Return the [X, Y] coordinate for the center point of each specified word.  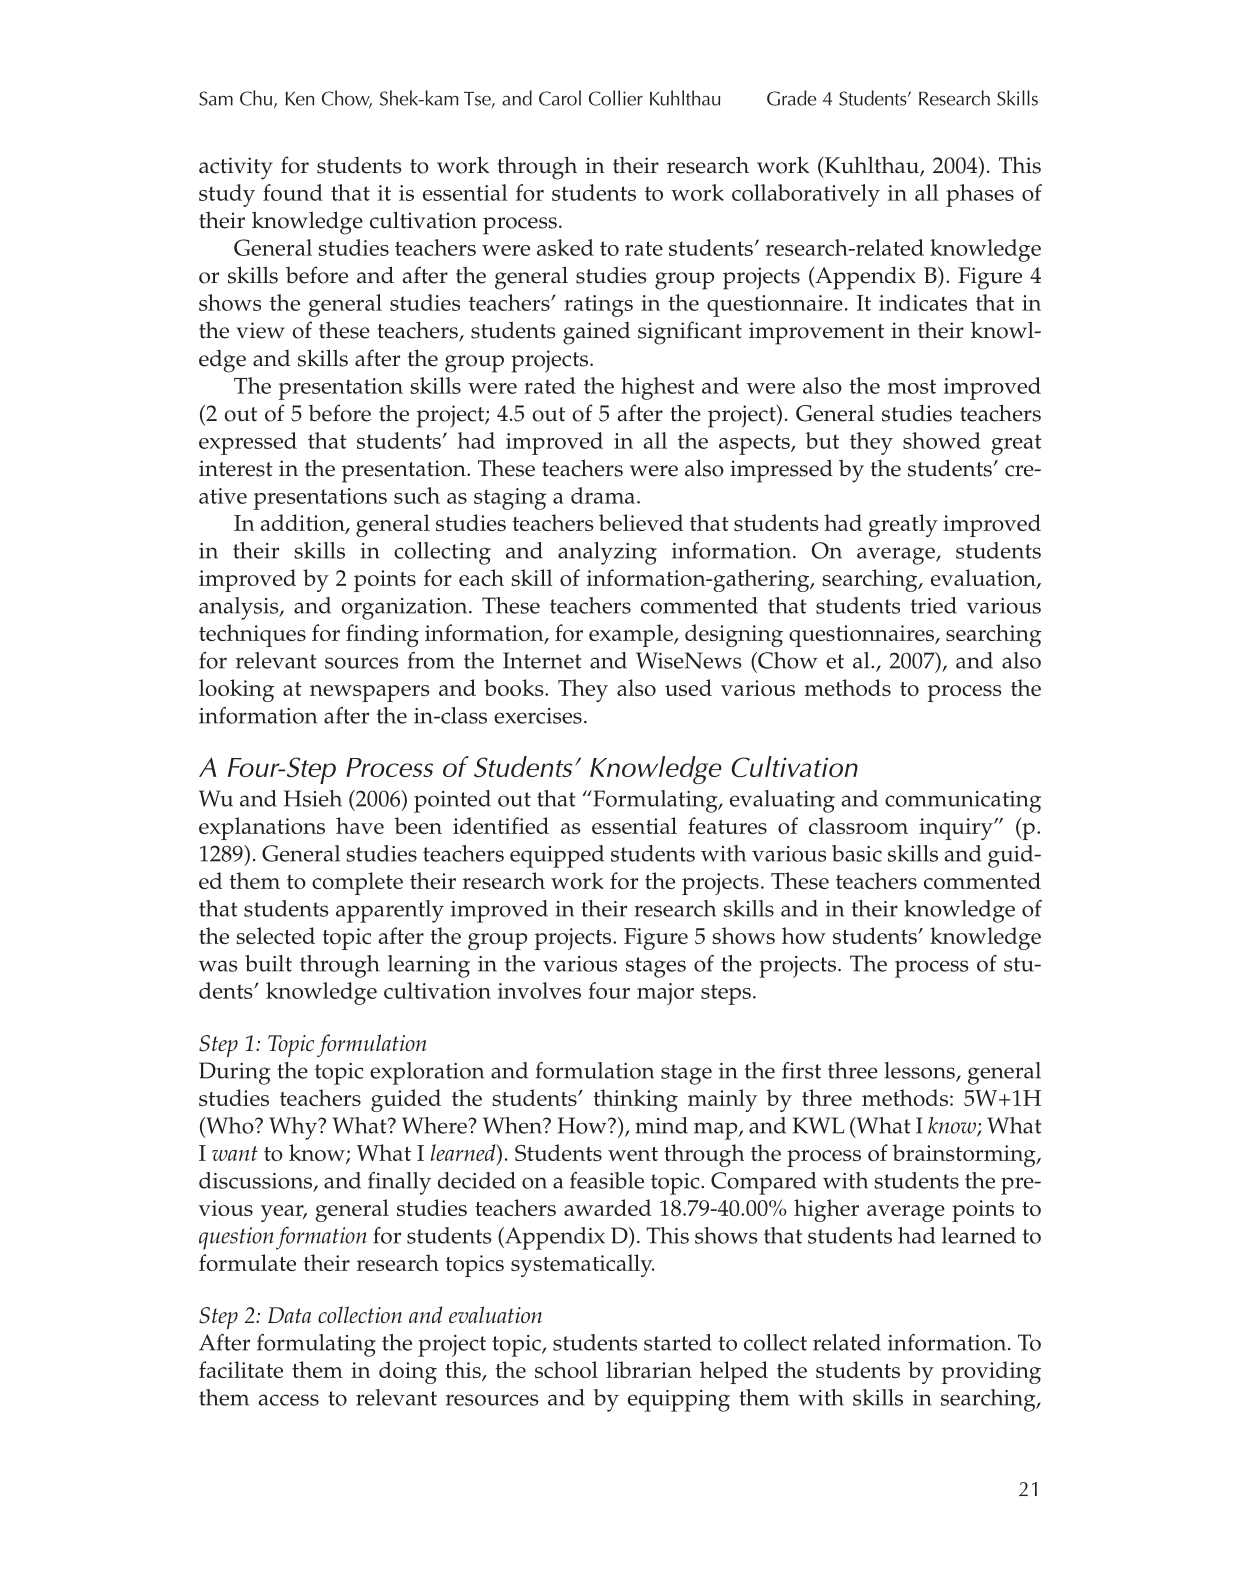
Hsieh [313, 798]
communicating [963, 802]
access [289, 1400]
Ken [300, 99]
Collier [616, 98]
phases [980, 195]
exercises [538, 716]
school [566, 1369]
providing [991, 1372]
